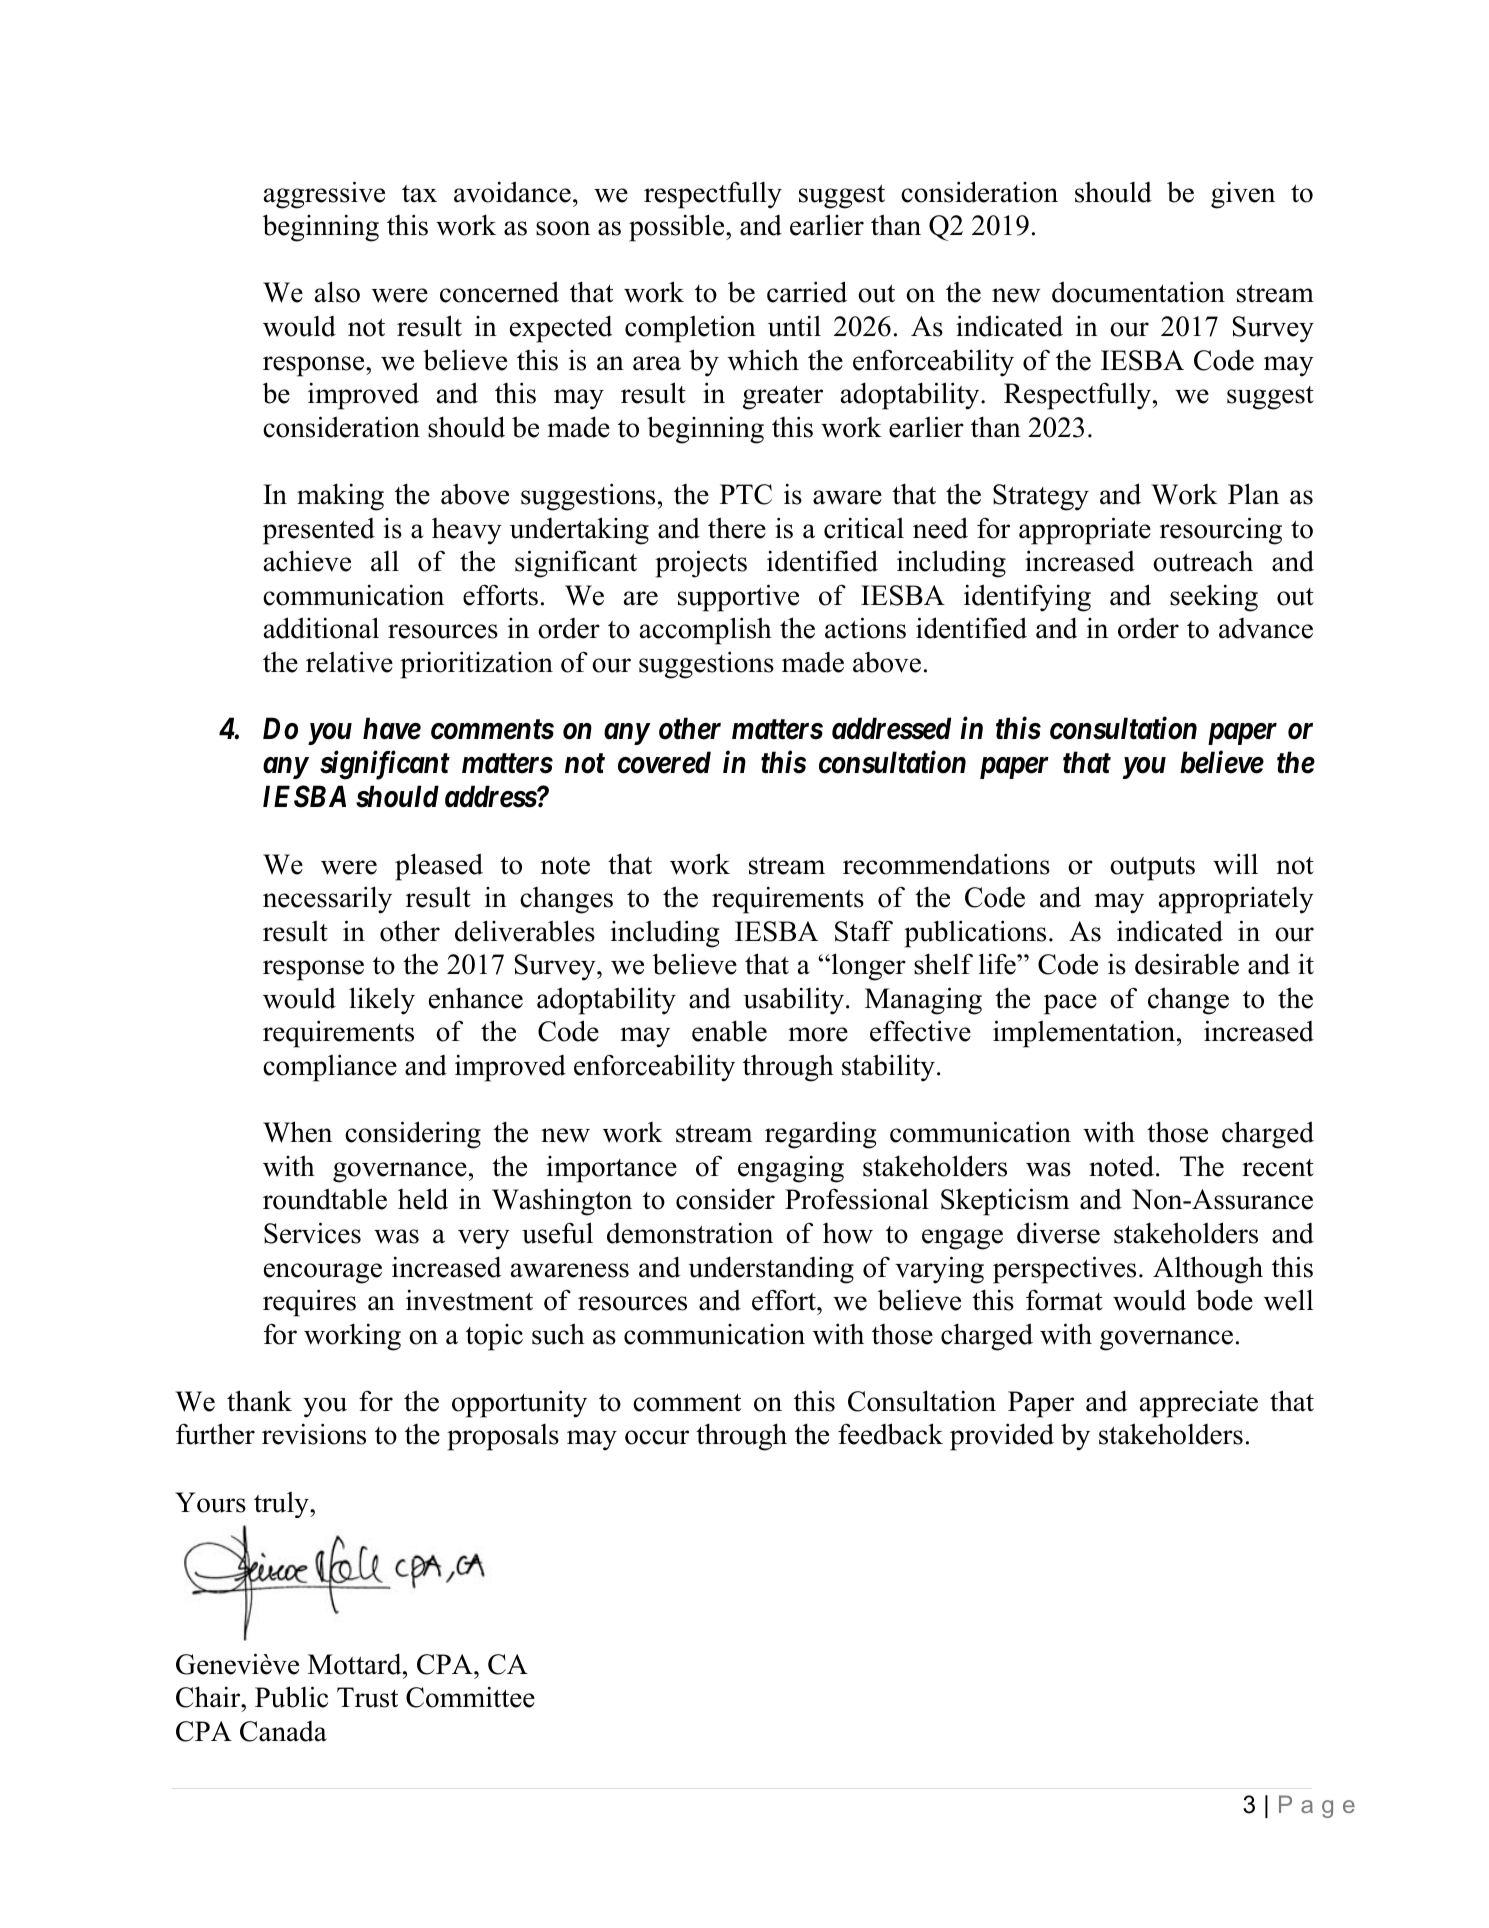  I want to click on documentation, so click(1138, 292).
